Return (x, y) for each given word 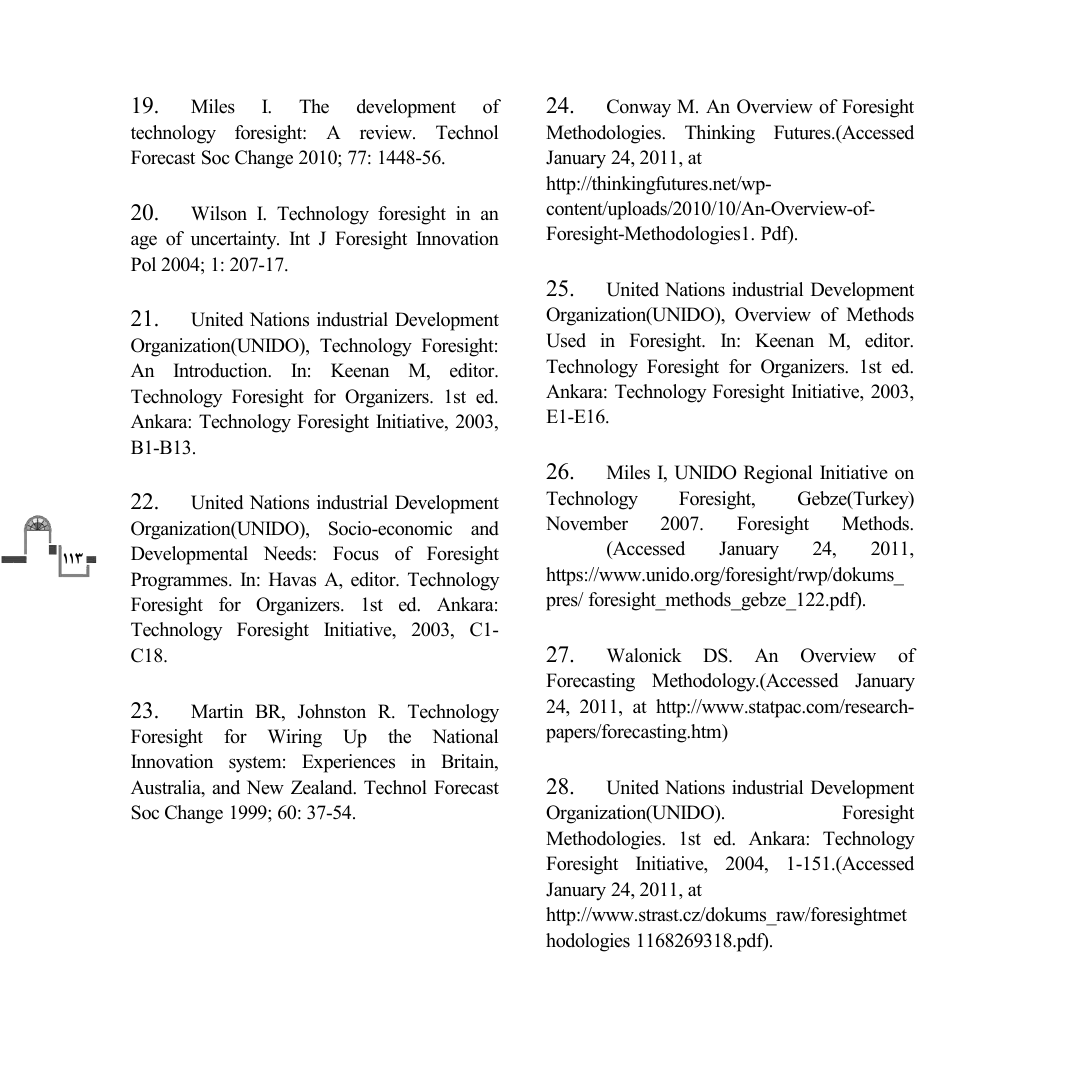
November (587, 523)
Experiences (348, 763)
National (465, 736)
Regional (778, 474)
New (265, 787)
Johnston (331, 711)
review (387, 132)
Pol (143, 264)
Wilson (219, 213)
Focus (356, 553)
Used (566, 340)
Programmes (180, 581)
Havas (292, 579)
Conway (639, 108)
